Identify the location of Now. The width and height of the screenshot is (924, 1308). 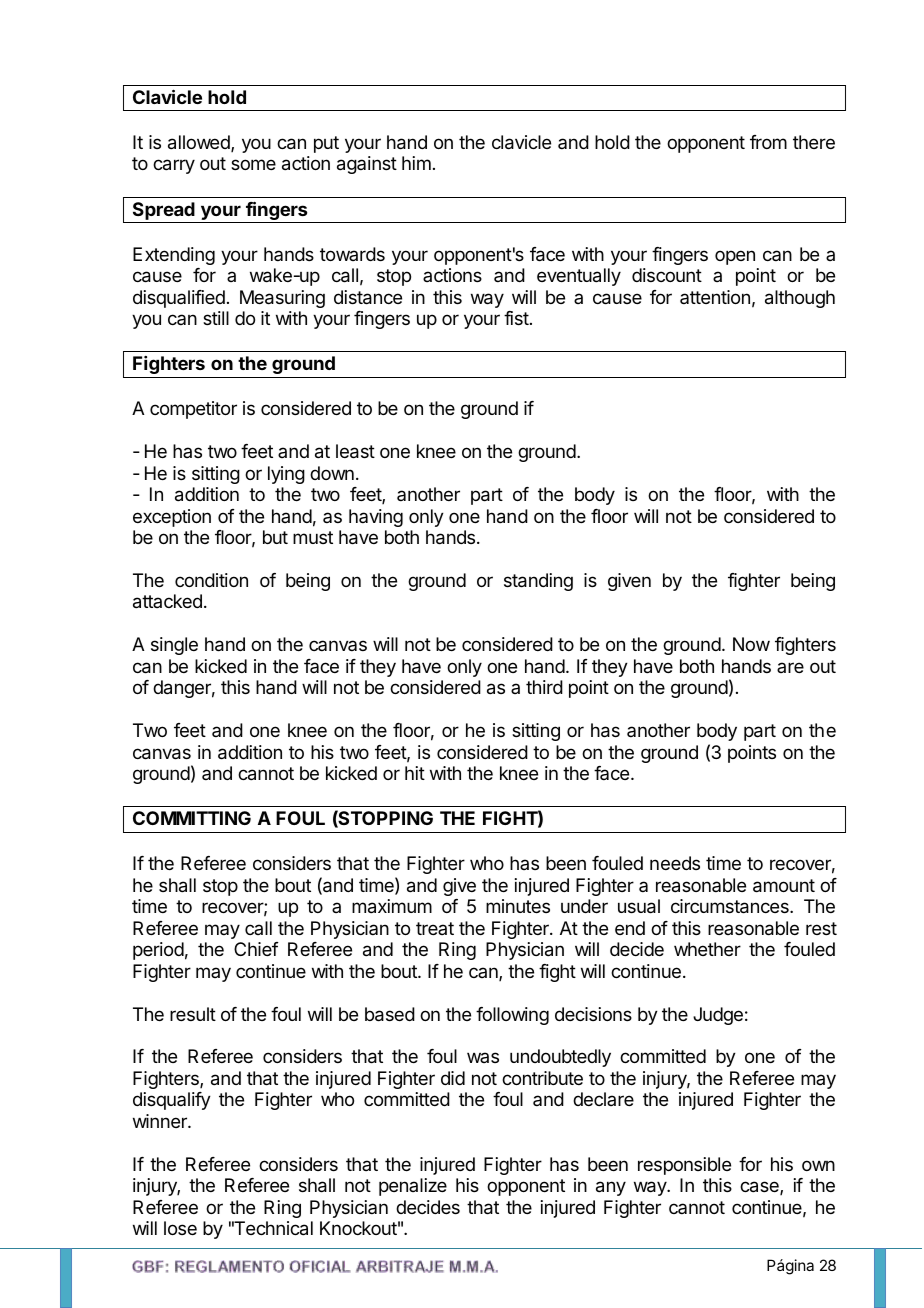
(751, 644).
